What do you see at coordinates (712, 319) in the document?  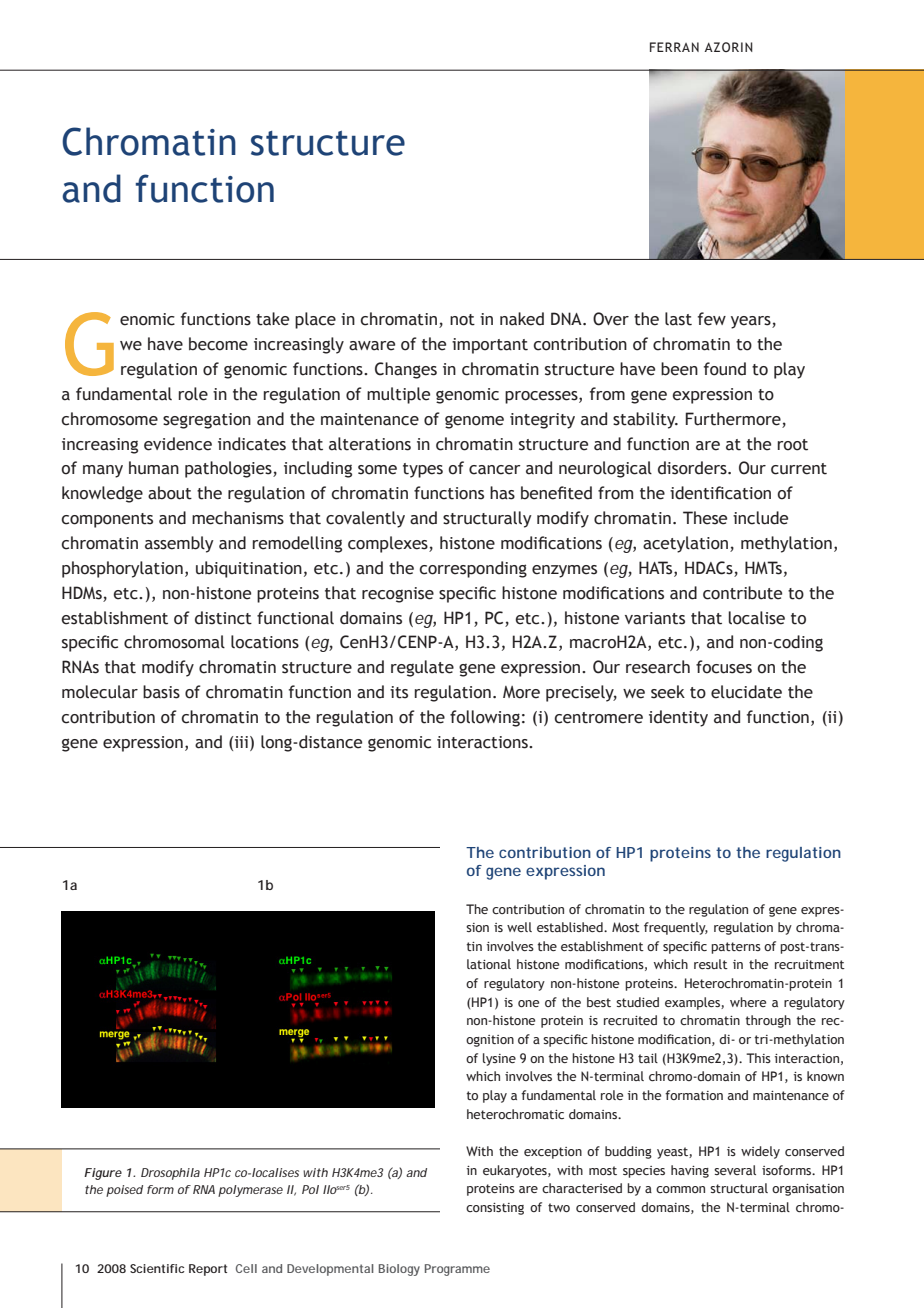 I see `few` at bounding box center [712, 319].
